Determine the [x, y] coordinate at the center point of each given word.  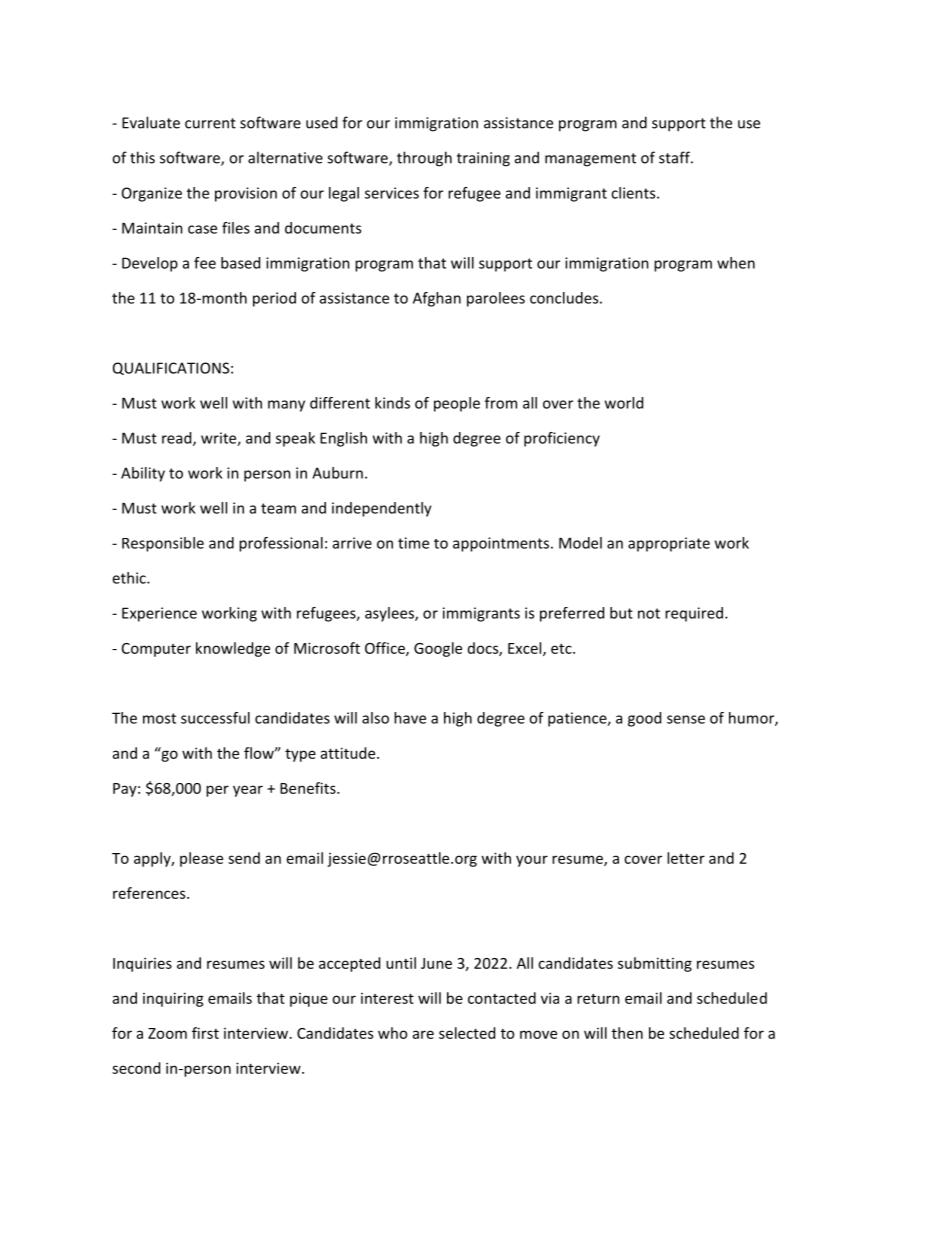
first [205, 1033]
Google [438, 649]
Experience [159, 614]
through [424, 159]
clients [634, 193]
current [210, 123]
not [649, 613]
